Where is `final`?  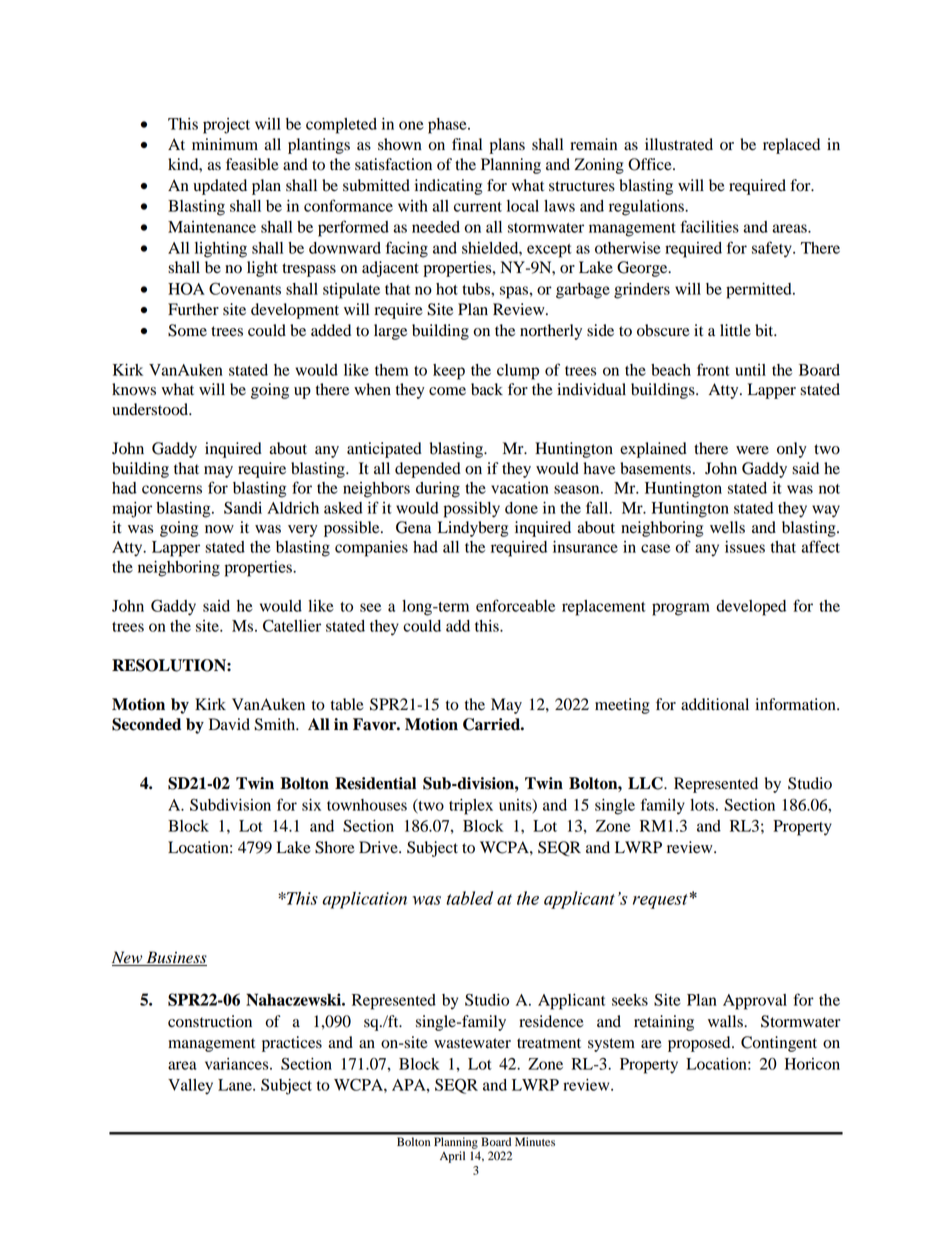
final is located at coordinates (467, 144).
